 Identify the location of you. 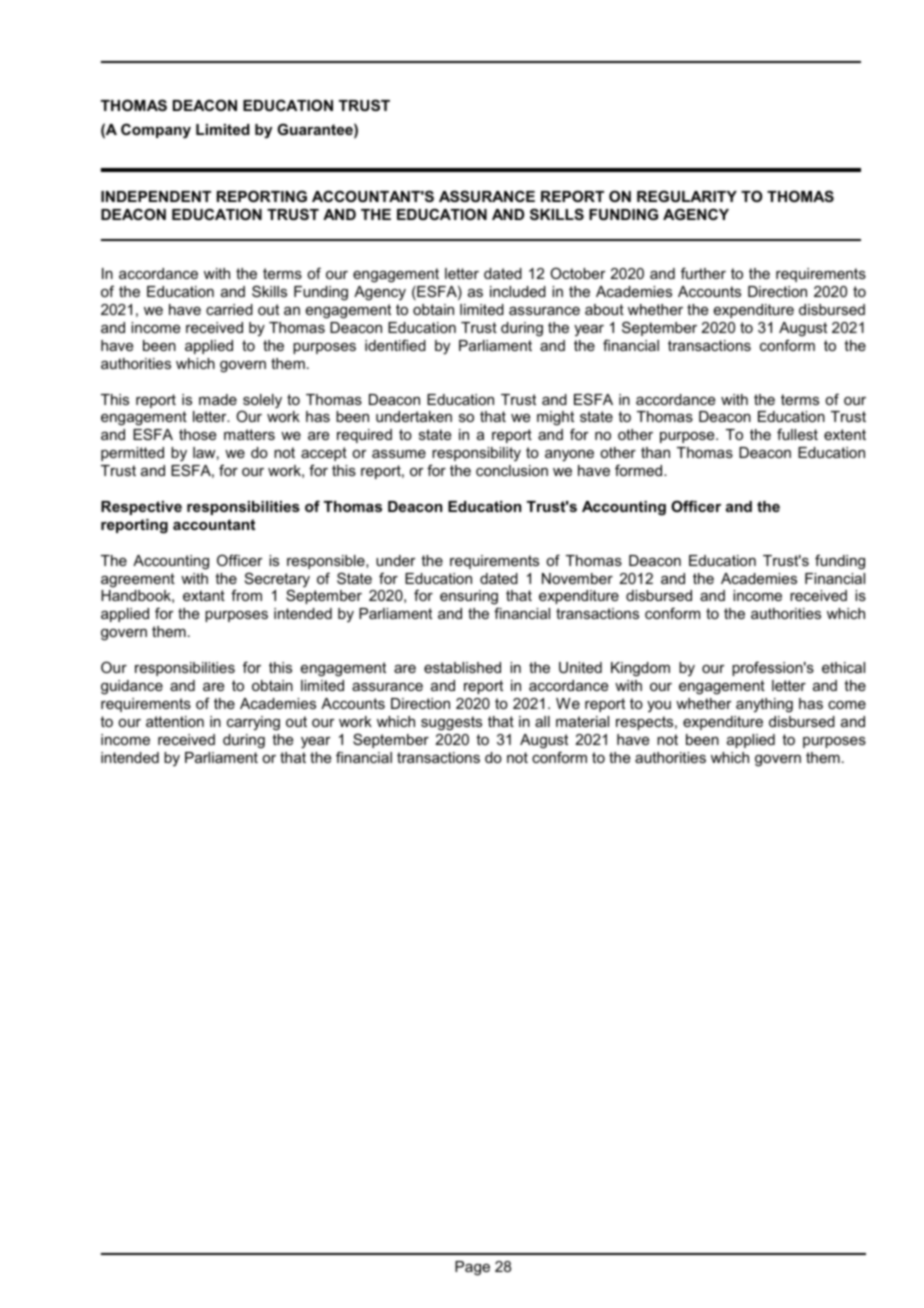
(659, 706).
